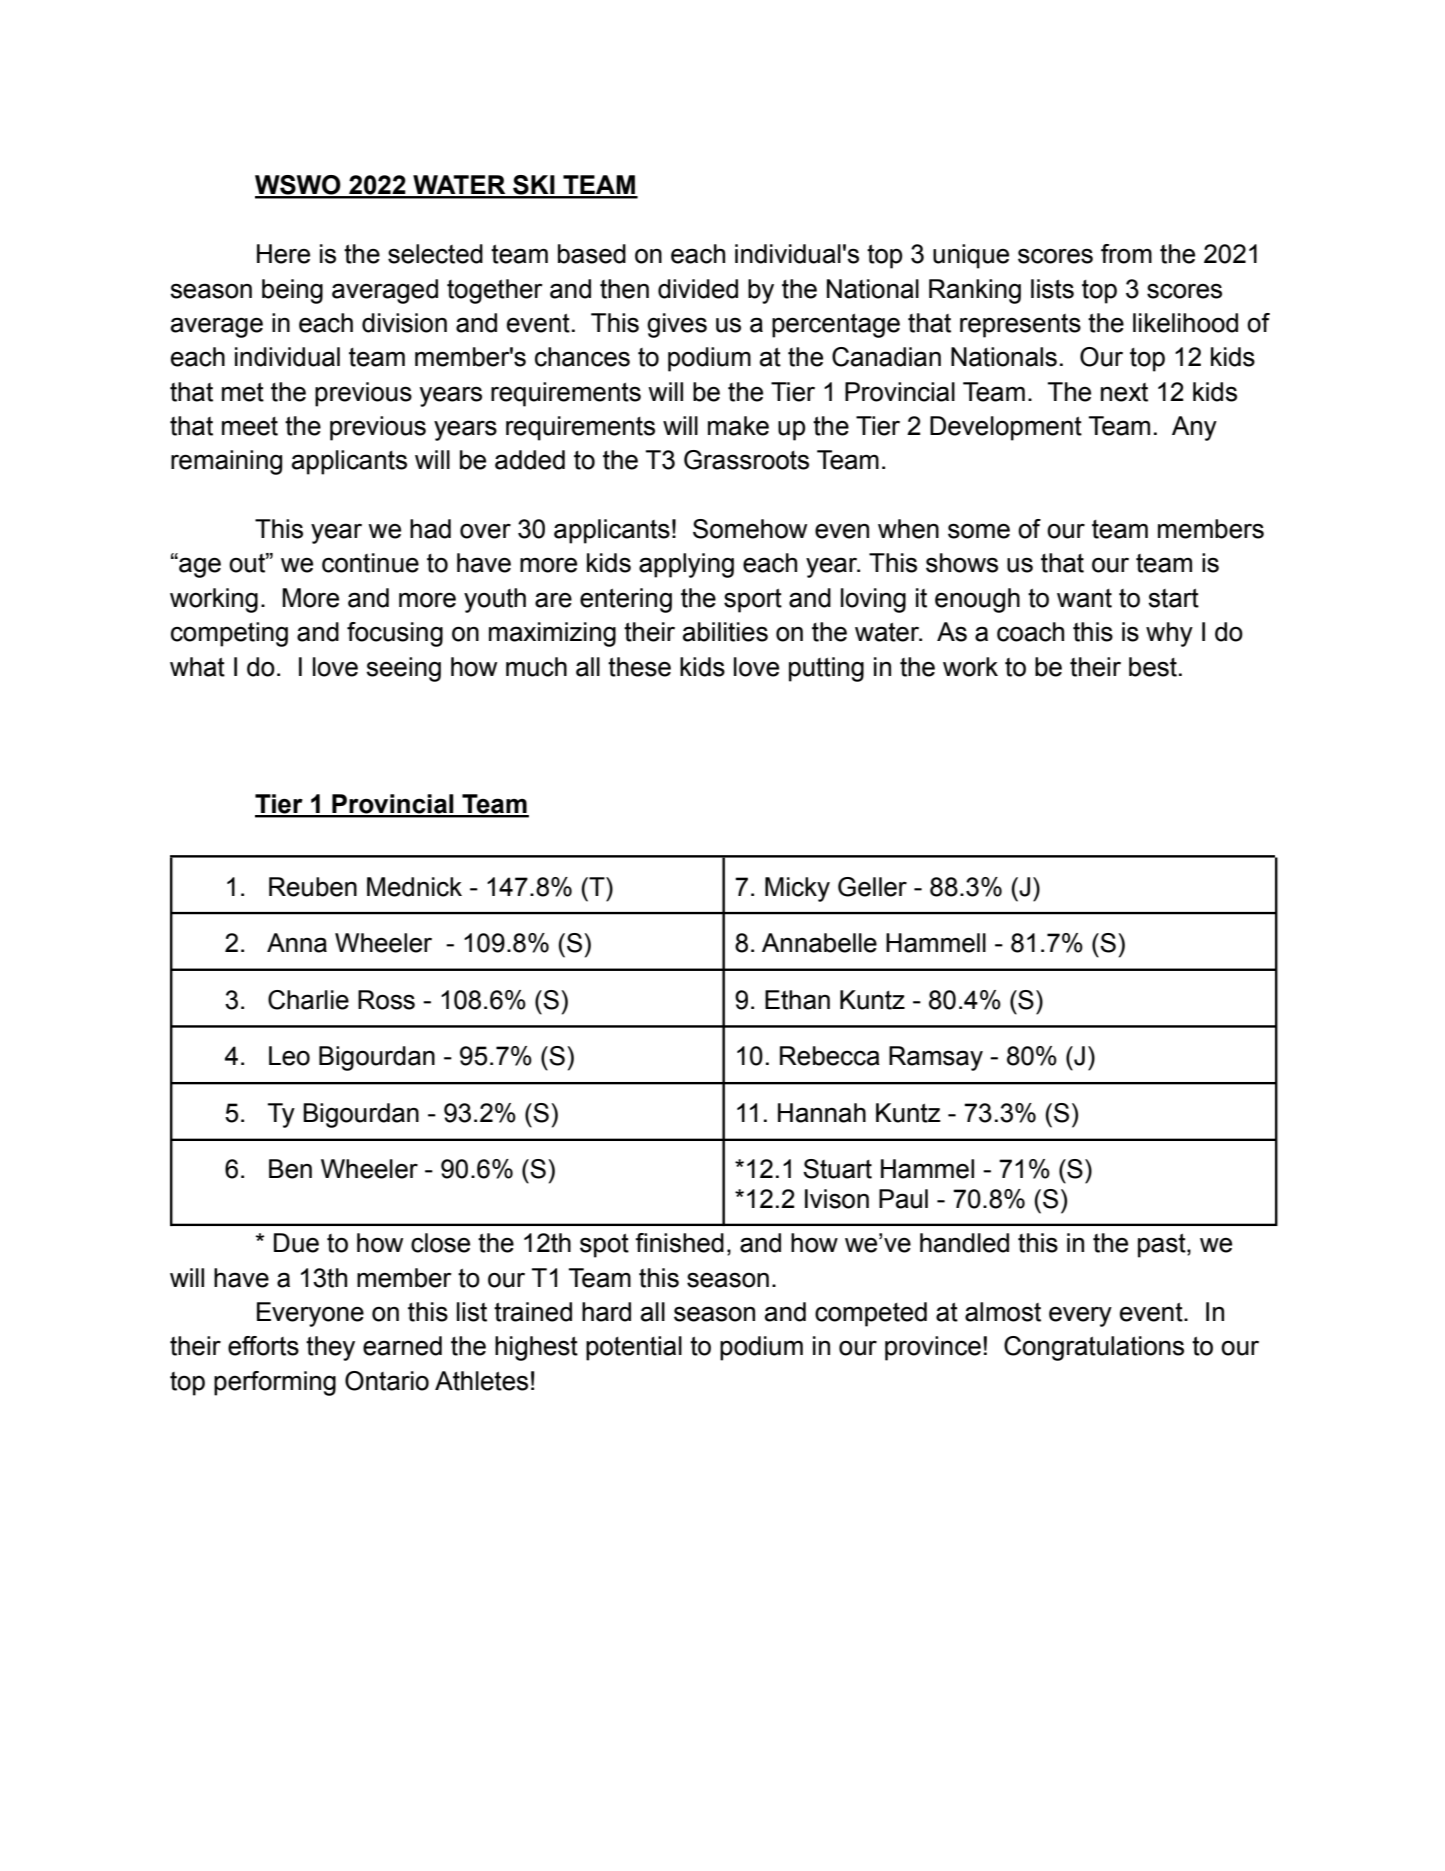 Image resolution: width=1445 pixels, height=1871 pixels. Describe the element at coordinates (872, 887) in the screenshot. I see `Geller` at that location.
